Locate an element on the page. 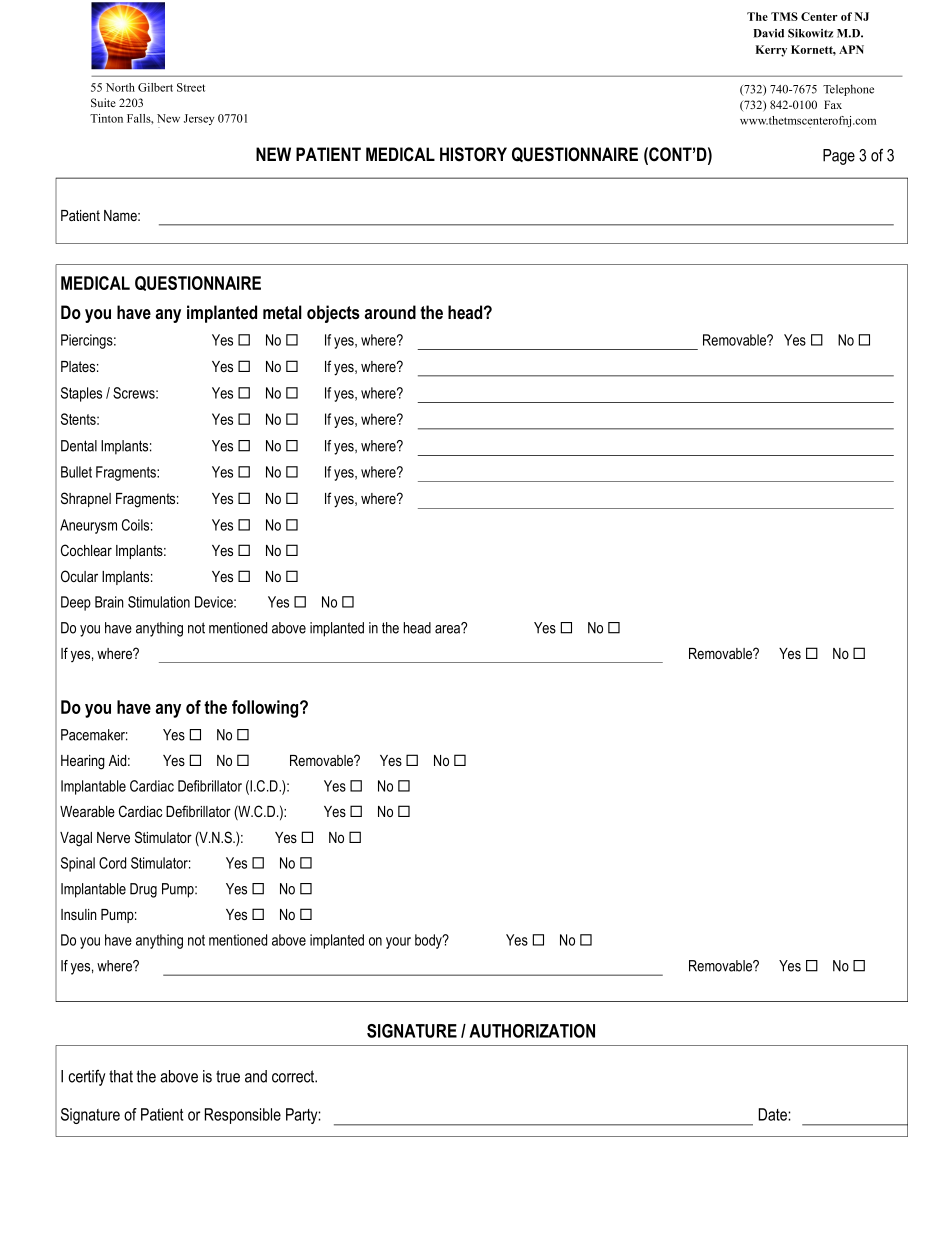  Pacemaker is located at coordinates (94, 735).
